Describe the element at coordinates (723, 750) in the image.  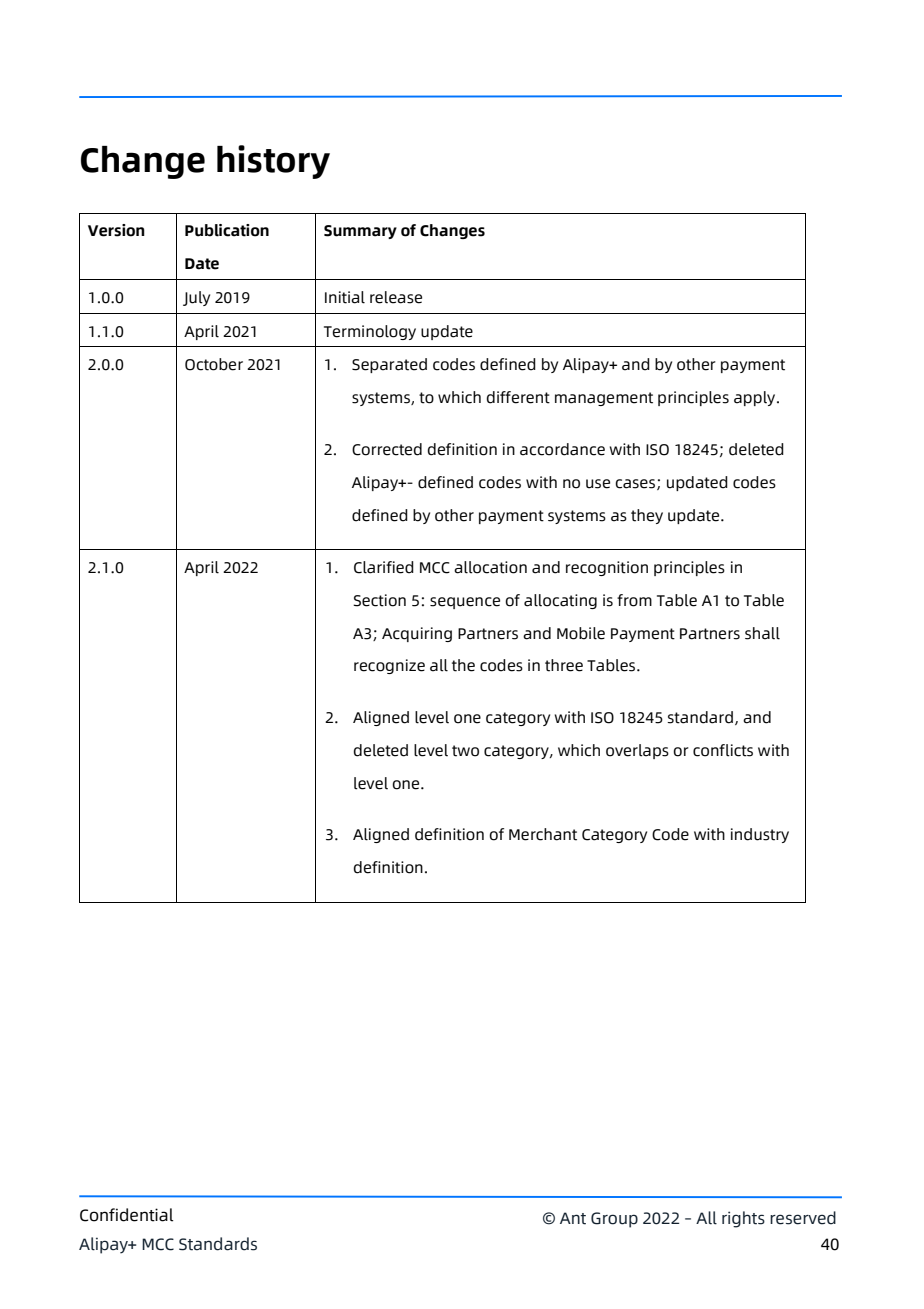
I see `conflicts` at that location.
